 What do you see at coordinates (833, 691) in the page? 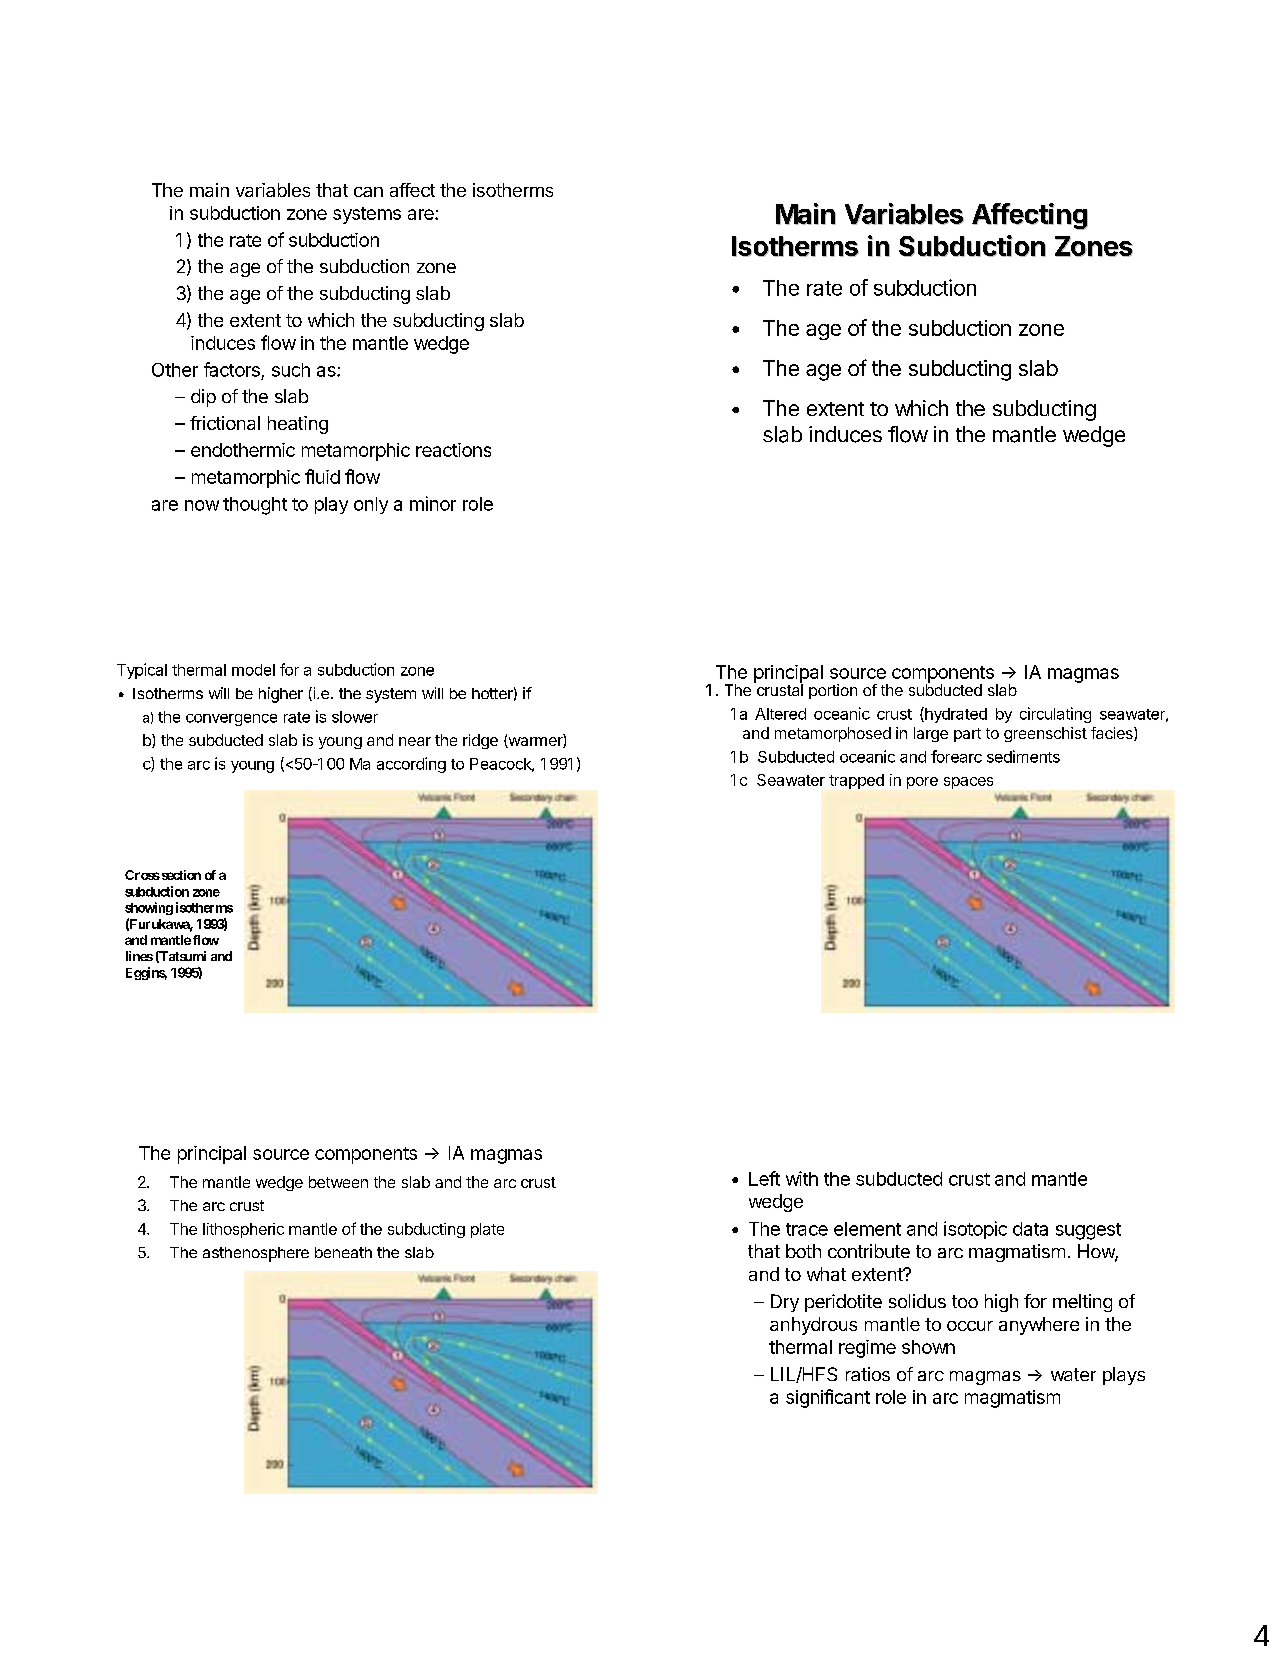
I see `portion` at bounding box center [833, 691].
